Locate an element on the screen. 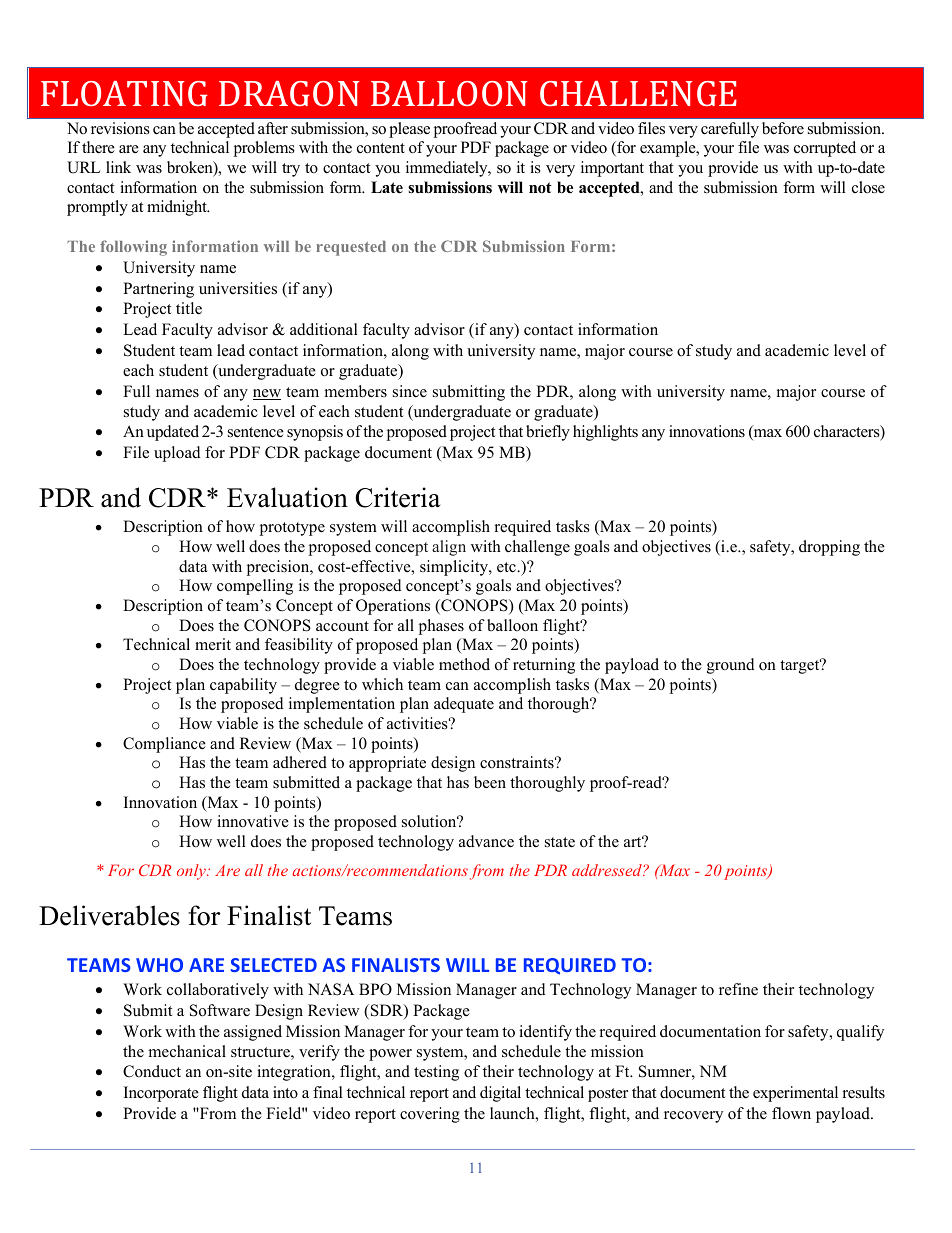  content is located at coordinates (381, 148).
